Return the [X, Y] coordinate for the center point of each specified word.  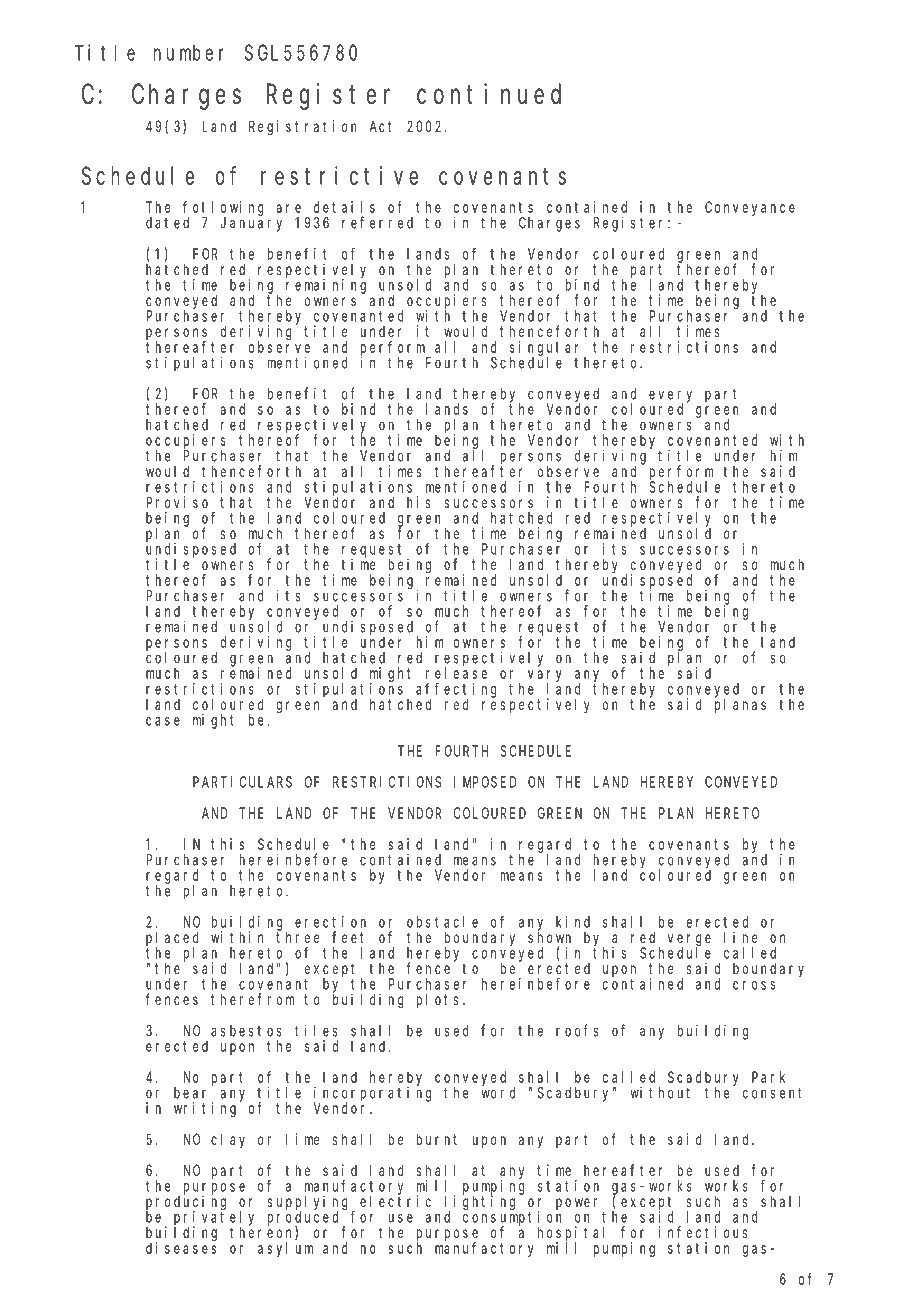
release [456, 673]
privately [214, 1218]
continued [489, 94]
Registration [303, 128]
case [163, 721]
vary [545, 677]
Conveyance [750, 208]
